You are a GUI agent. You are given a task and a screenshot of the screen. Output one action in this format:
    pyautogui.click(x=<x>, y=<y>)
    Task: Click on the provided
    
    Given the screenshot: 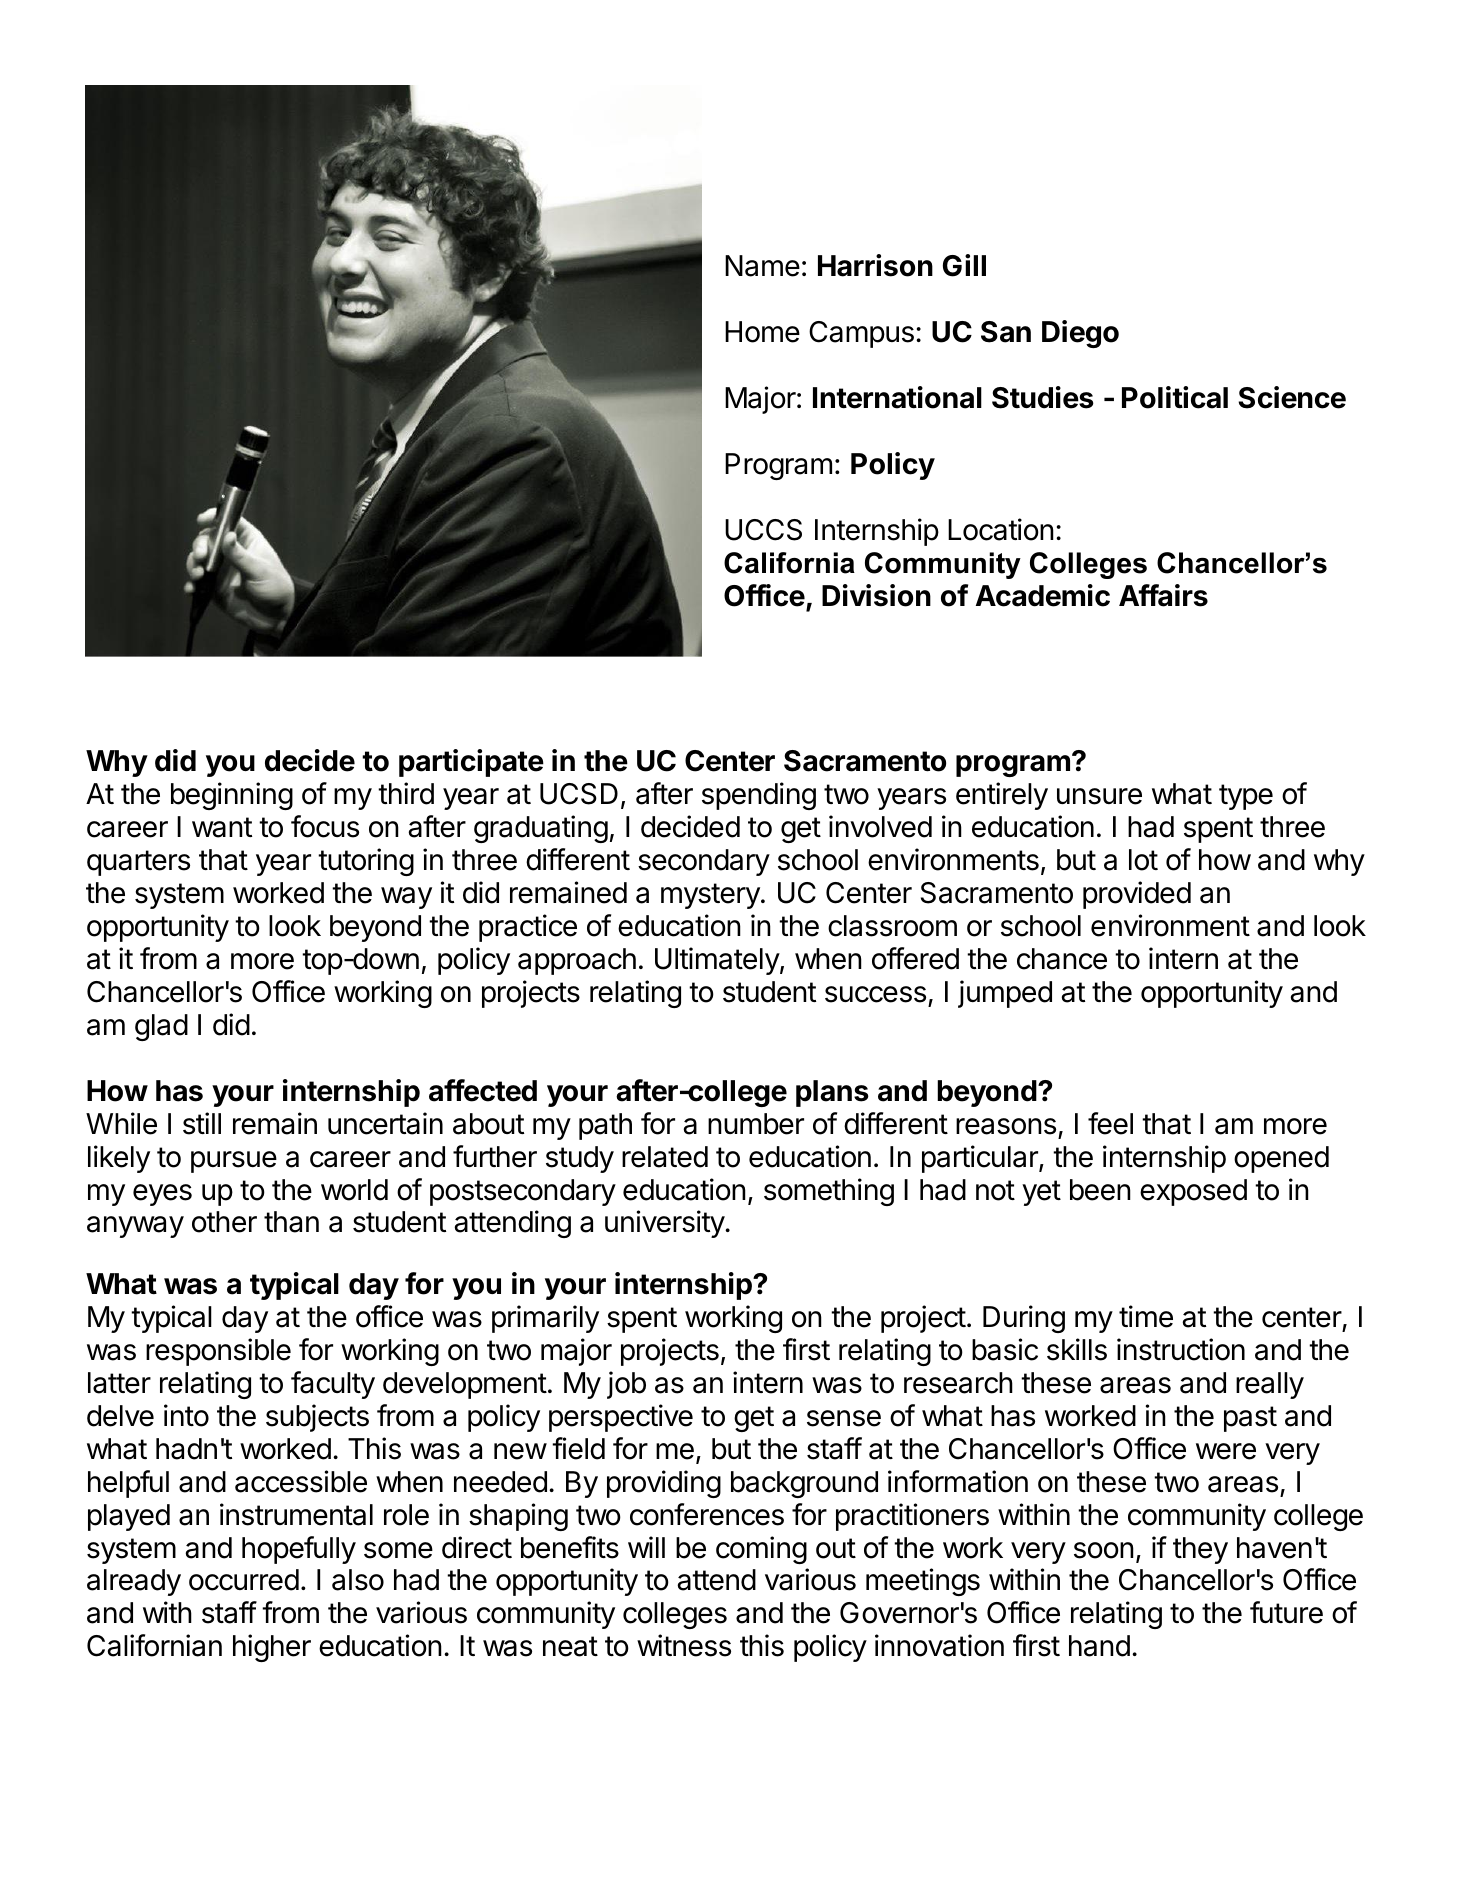 What is the action you would take?
    pyautogui.click(x=1137, y=895)
